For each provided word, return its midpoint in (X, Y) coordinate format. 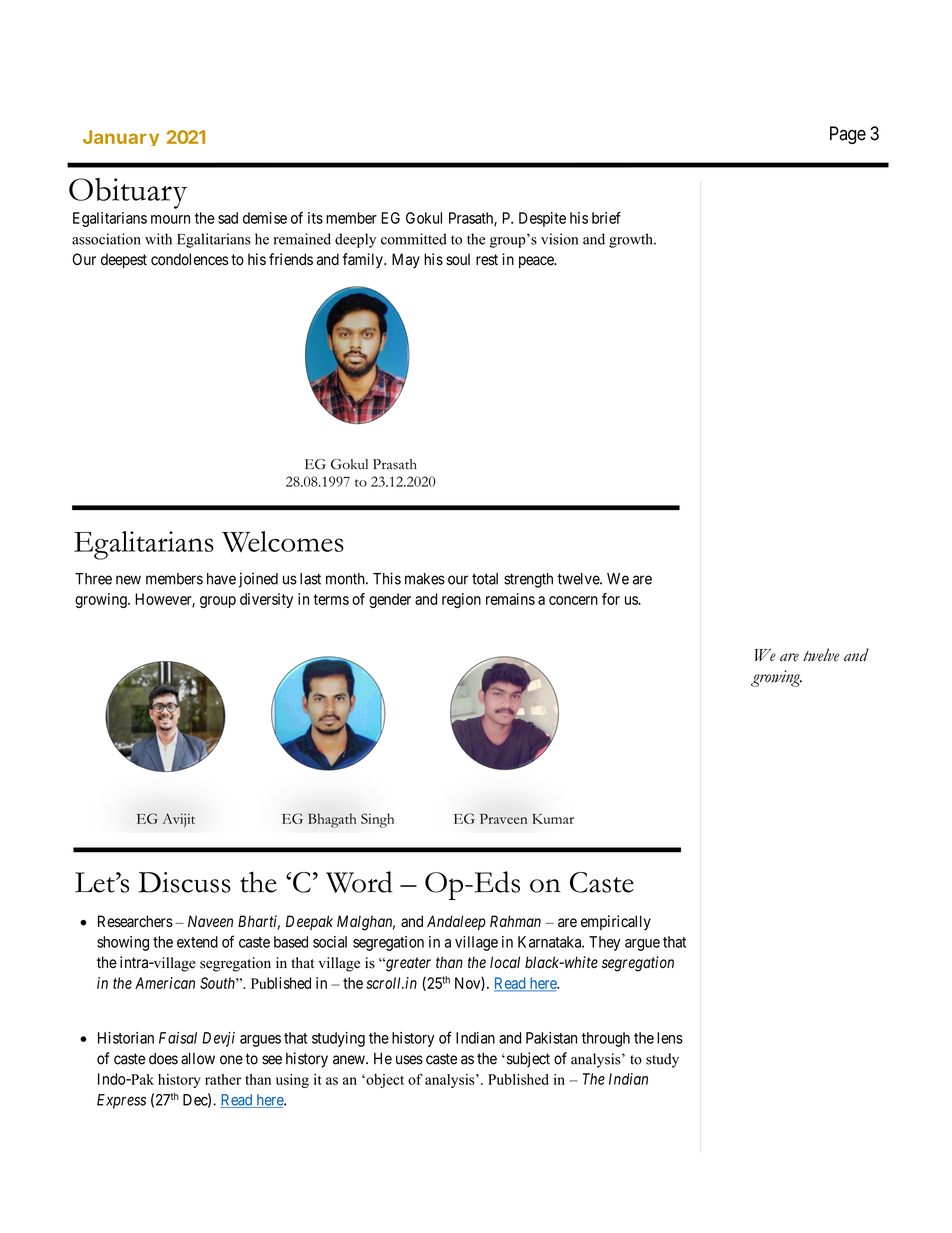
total (485, 579)
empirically (616, 923)
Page (848, 135)
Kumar (553, 819)
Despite (542, 219)
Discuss (184, 882)
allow (198, 1059)
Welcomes (283, 541)
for (611, 599)
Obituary (128, 193)
